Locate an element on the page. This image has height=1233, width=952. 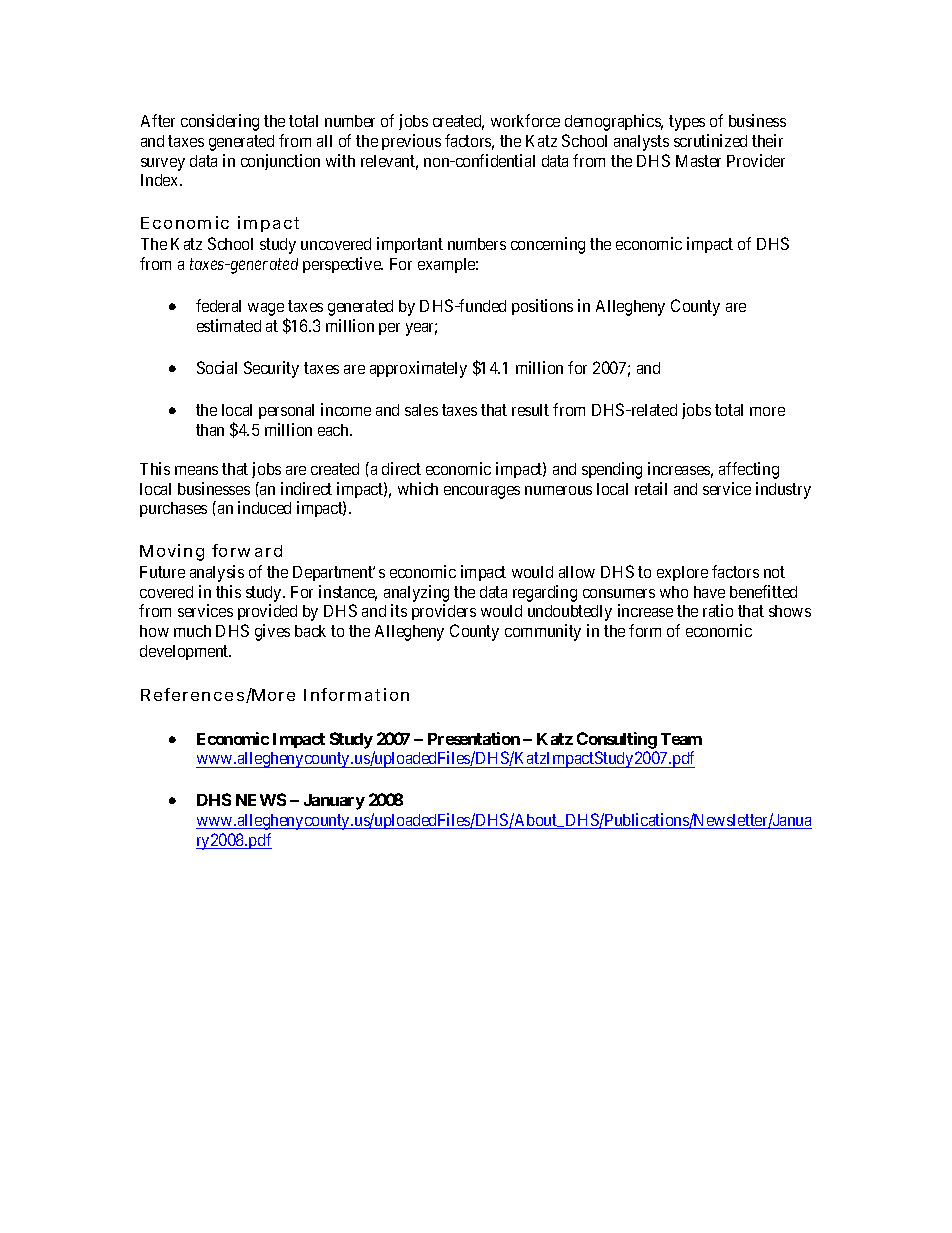
affecting is located at coordinates (749, 470).
